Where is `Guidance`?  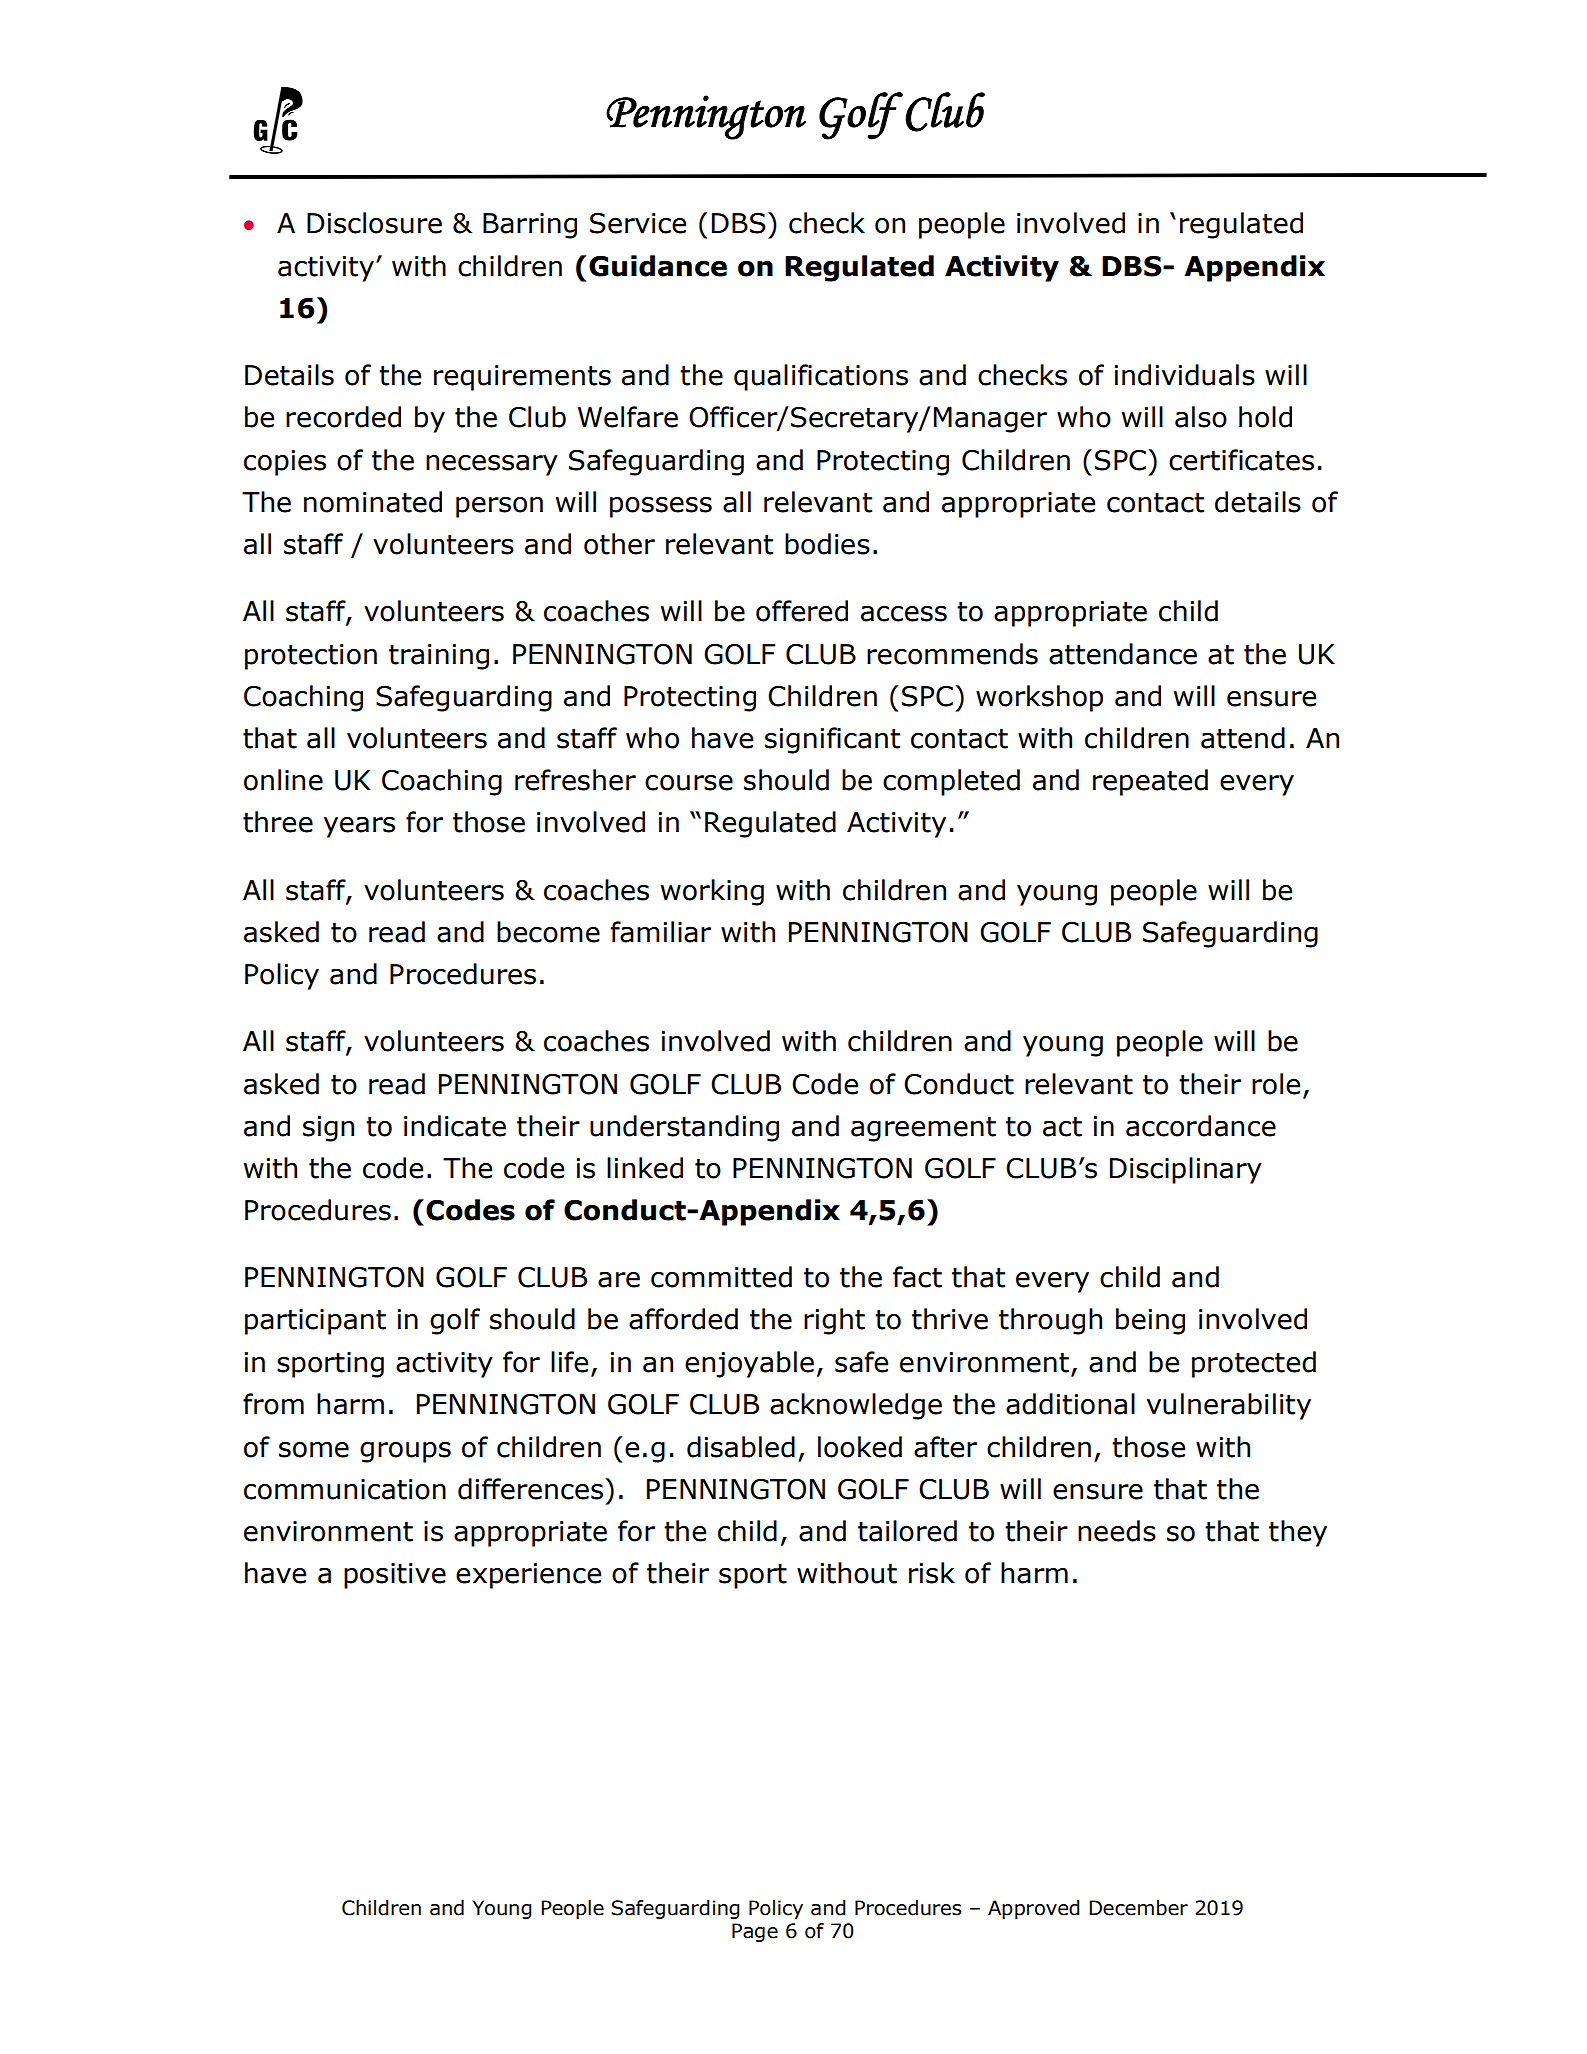
Guidance is located at coordinates (658, 266).
